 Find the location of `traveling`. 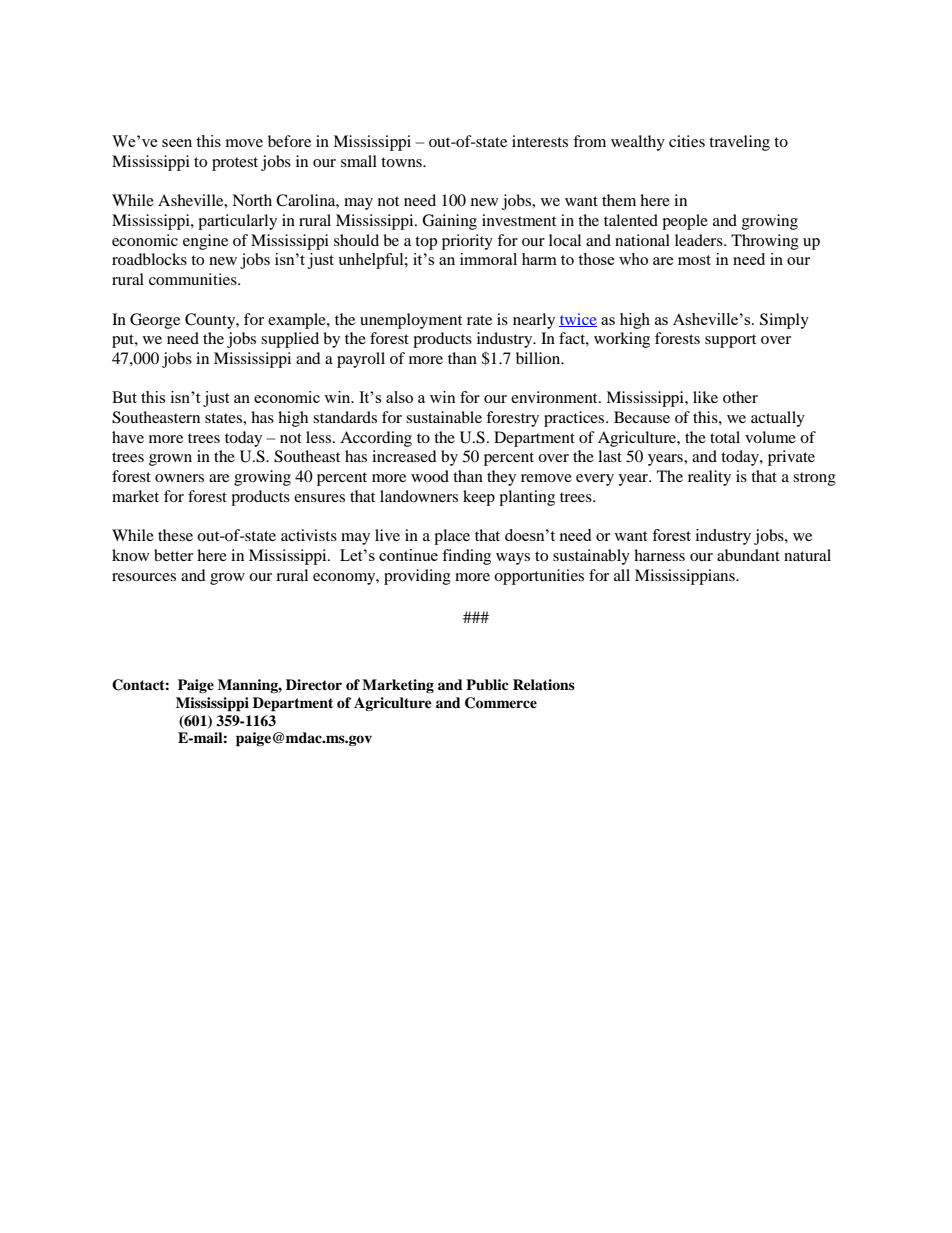

traveling is located at coordinates (739, 143).
